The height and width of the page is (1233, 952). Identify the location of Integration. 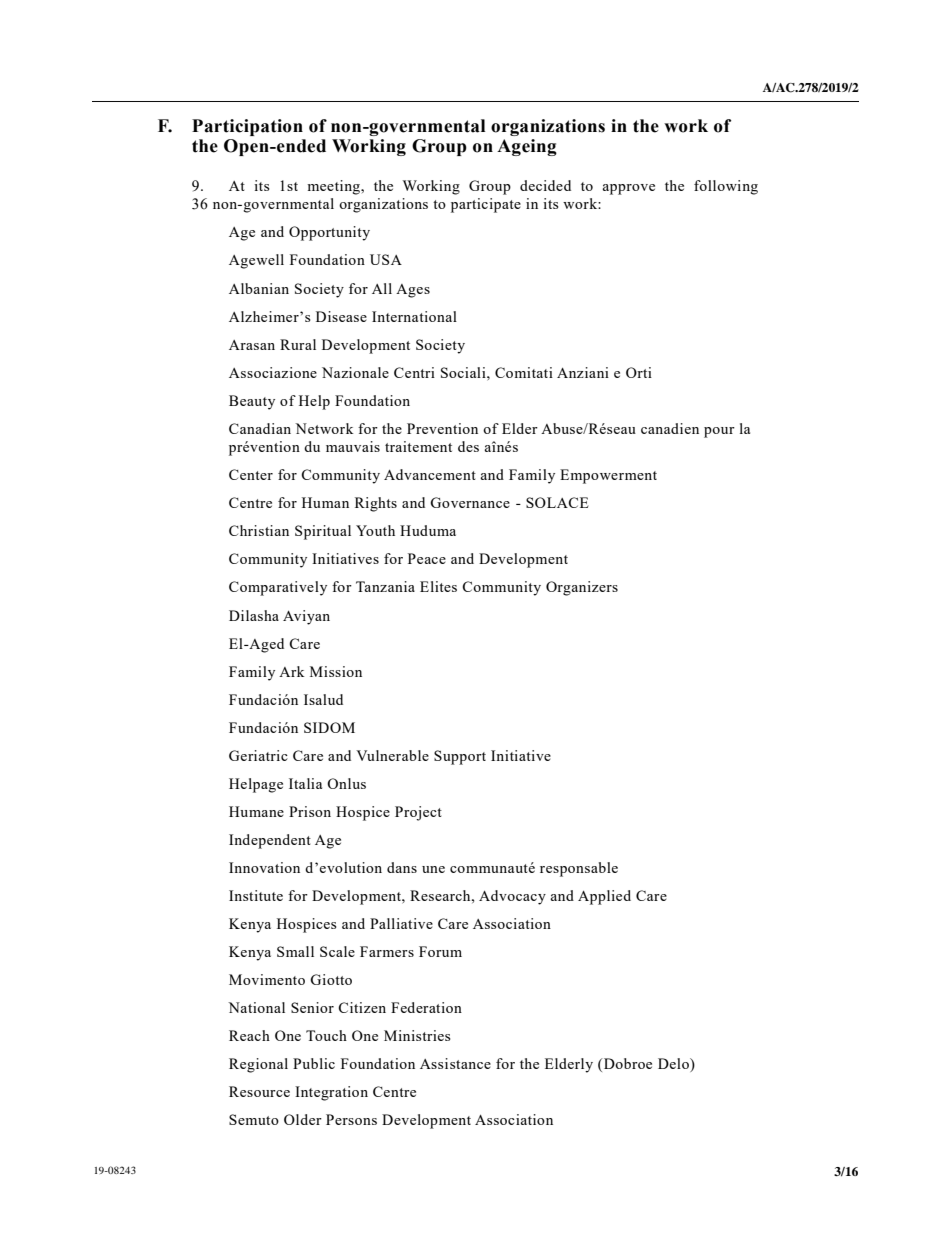
(331, 1093).
